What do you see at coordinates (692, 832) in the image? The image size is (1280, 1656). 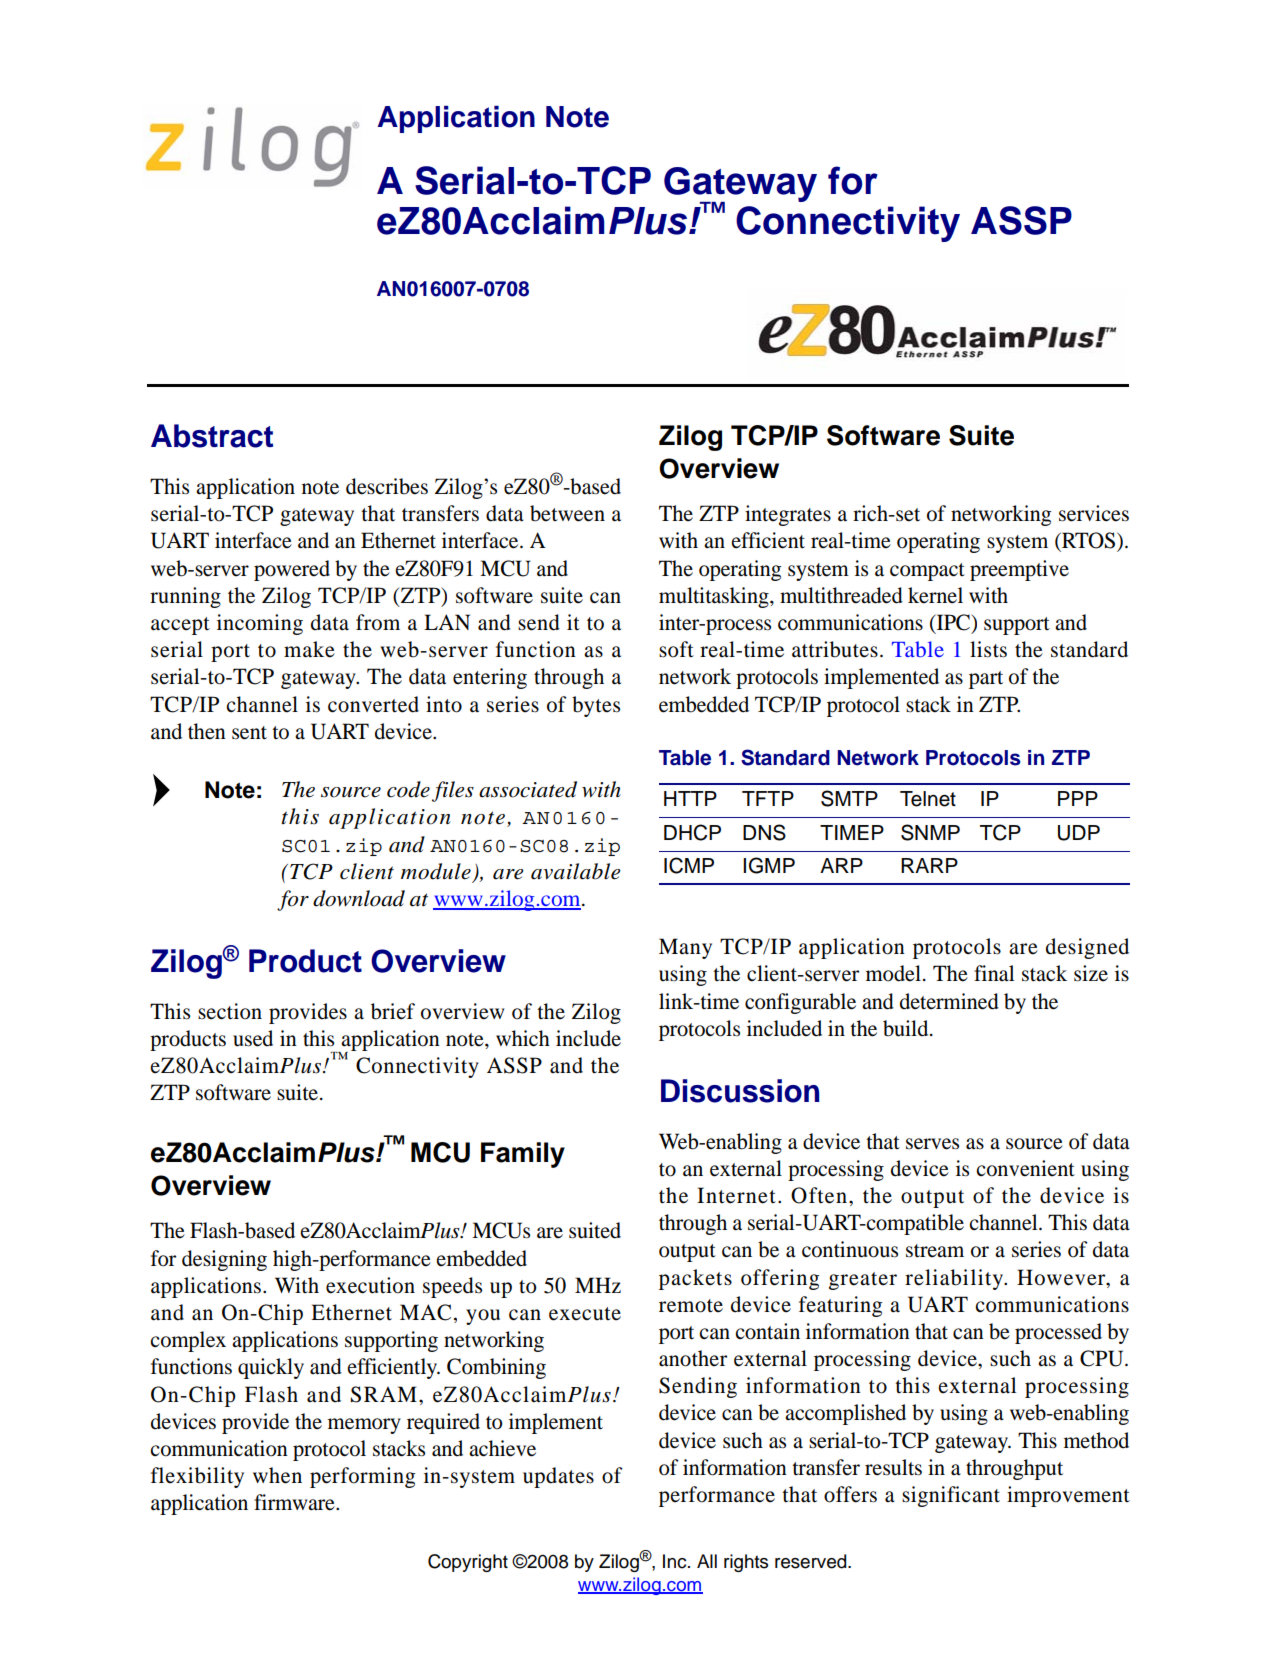 I see `DHCP` at bounding box center [692, 832].
